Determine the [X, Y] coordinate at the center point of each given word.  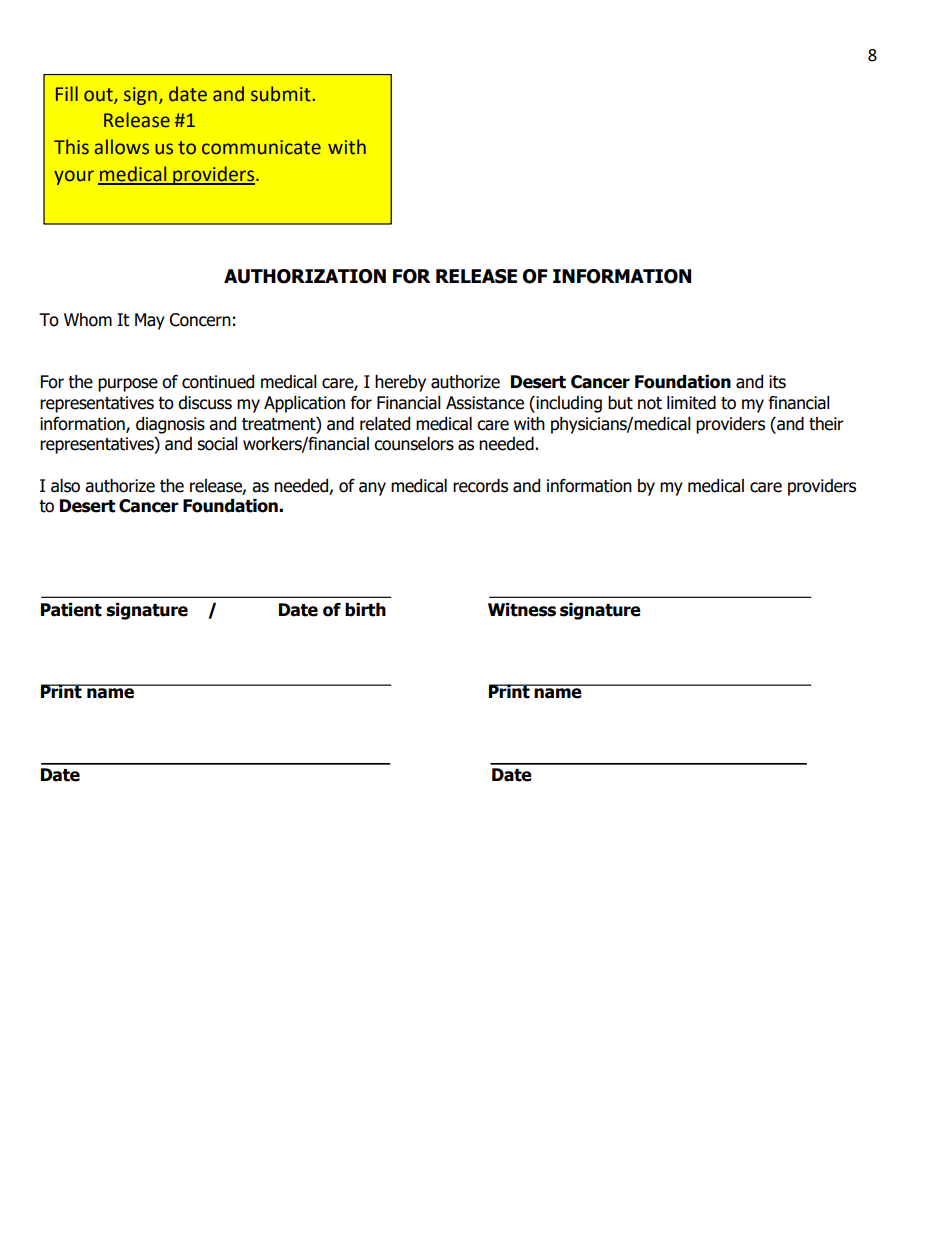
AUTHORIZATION [305, 276]
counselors [414, 444]
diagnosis [170, 425]
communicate [261, 147]
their [826, 424]
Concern [200, 320]
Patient [71, 610]
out [99, 96]
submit [281, 94]
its [777, 382]
